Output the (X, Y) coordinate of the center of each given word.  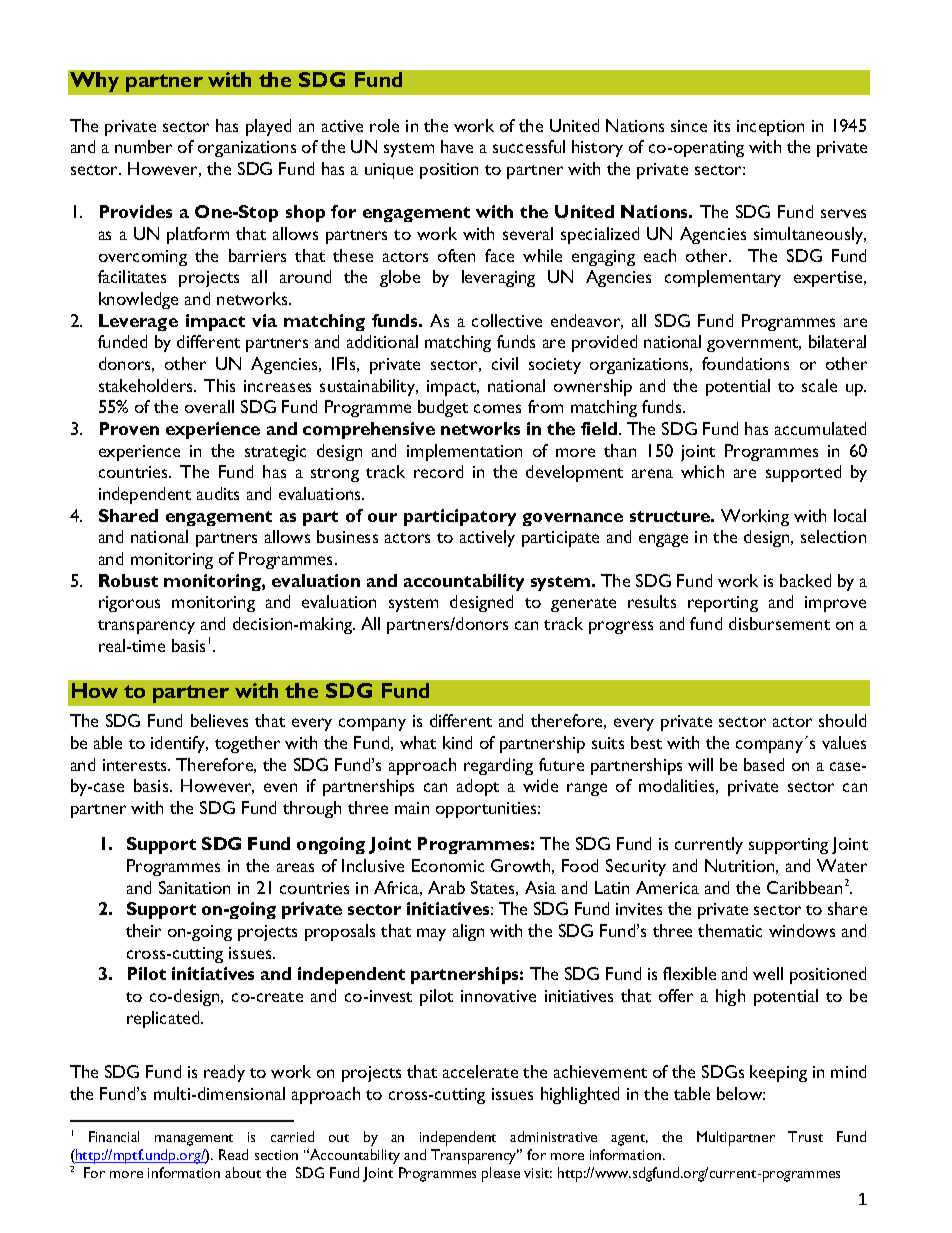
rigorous (129, 604)
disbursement (779, 623)
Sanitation (194, 887)
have (457, 146)
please (501, 1174)
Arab (446, 887)
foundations (745, 363)
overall (209, 406)
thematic (730, 930)
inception (770, 128)
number (143, 146)
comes (497, 408)
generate (583, 605)
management (194, 1140)
